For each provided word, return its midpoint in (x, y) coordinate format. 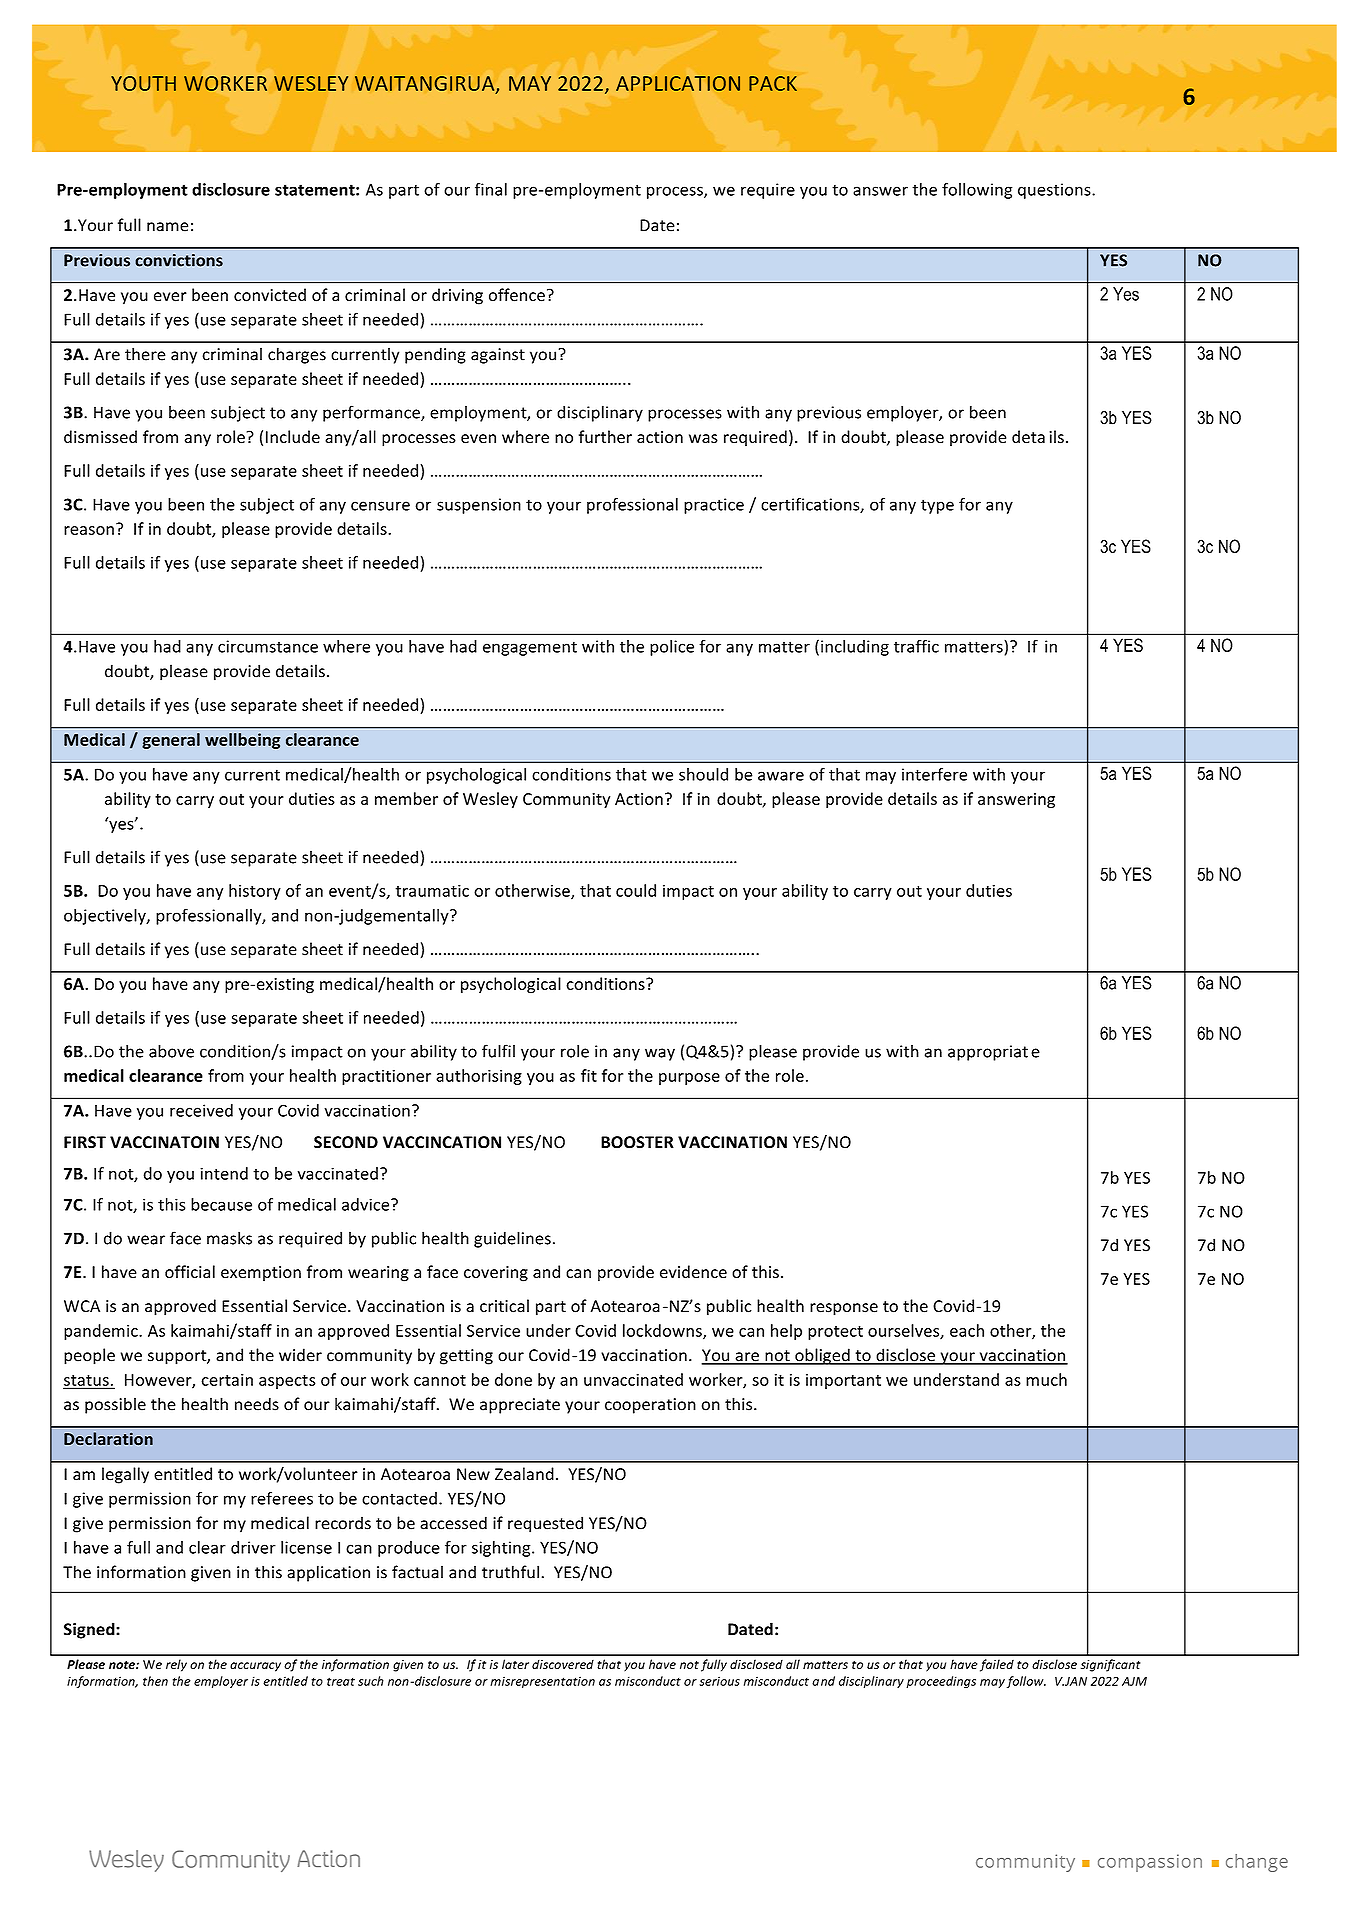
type (937, 506)
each (967, 1330)
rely (176, 1665)
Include (293, 437)
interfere (934, 774)
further (605, 437)
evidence (693, 1271)
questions (1055, 191)
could (636, 890)
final (491, 189)
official (190, 1271)
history (255, 892)
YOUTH (143, 83)
